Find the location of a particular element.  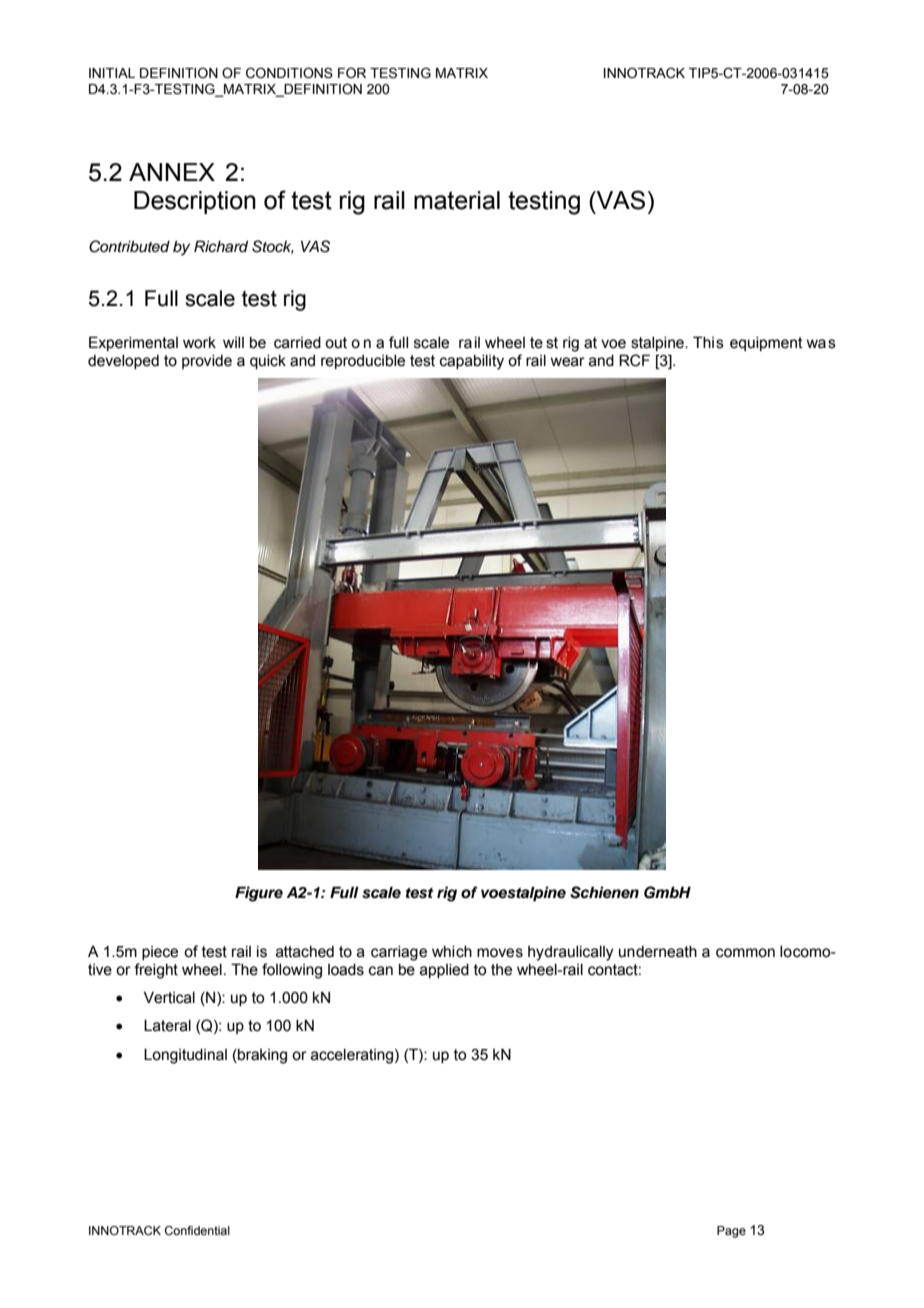

capability is located at coordinates (472, 362).
